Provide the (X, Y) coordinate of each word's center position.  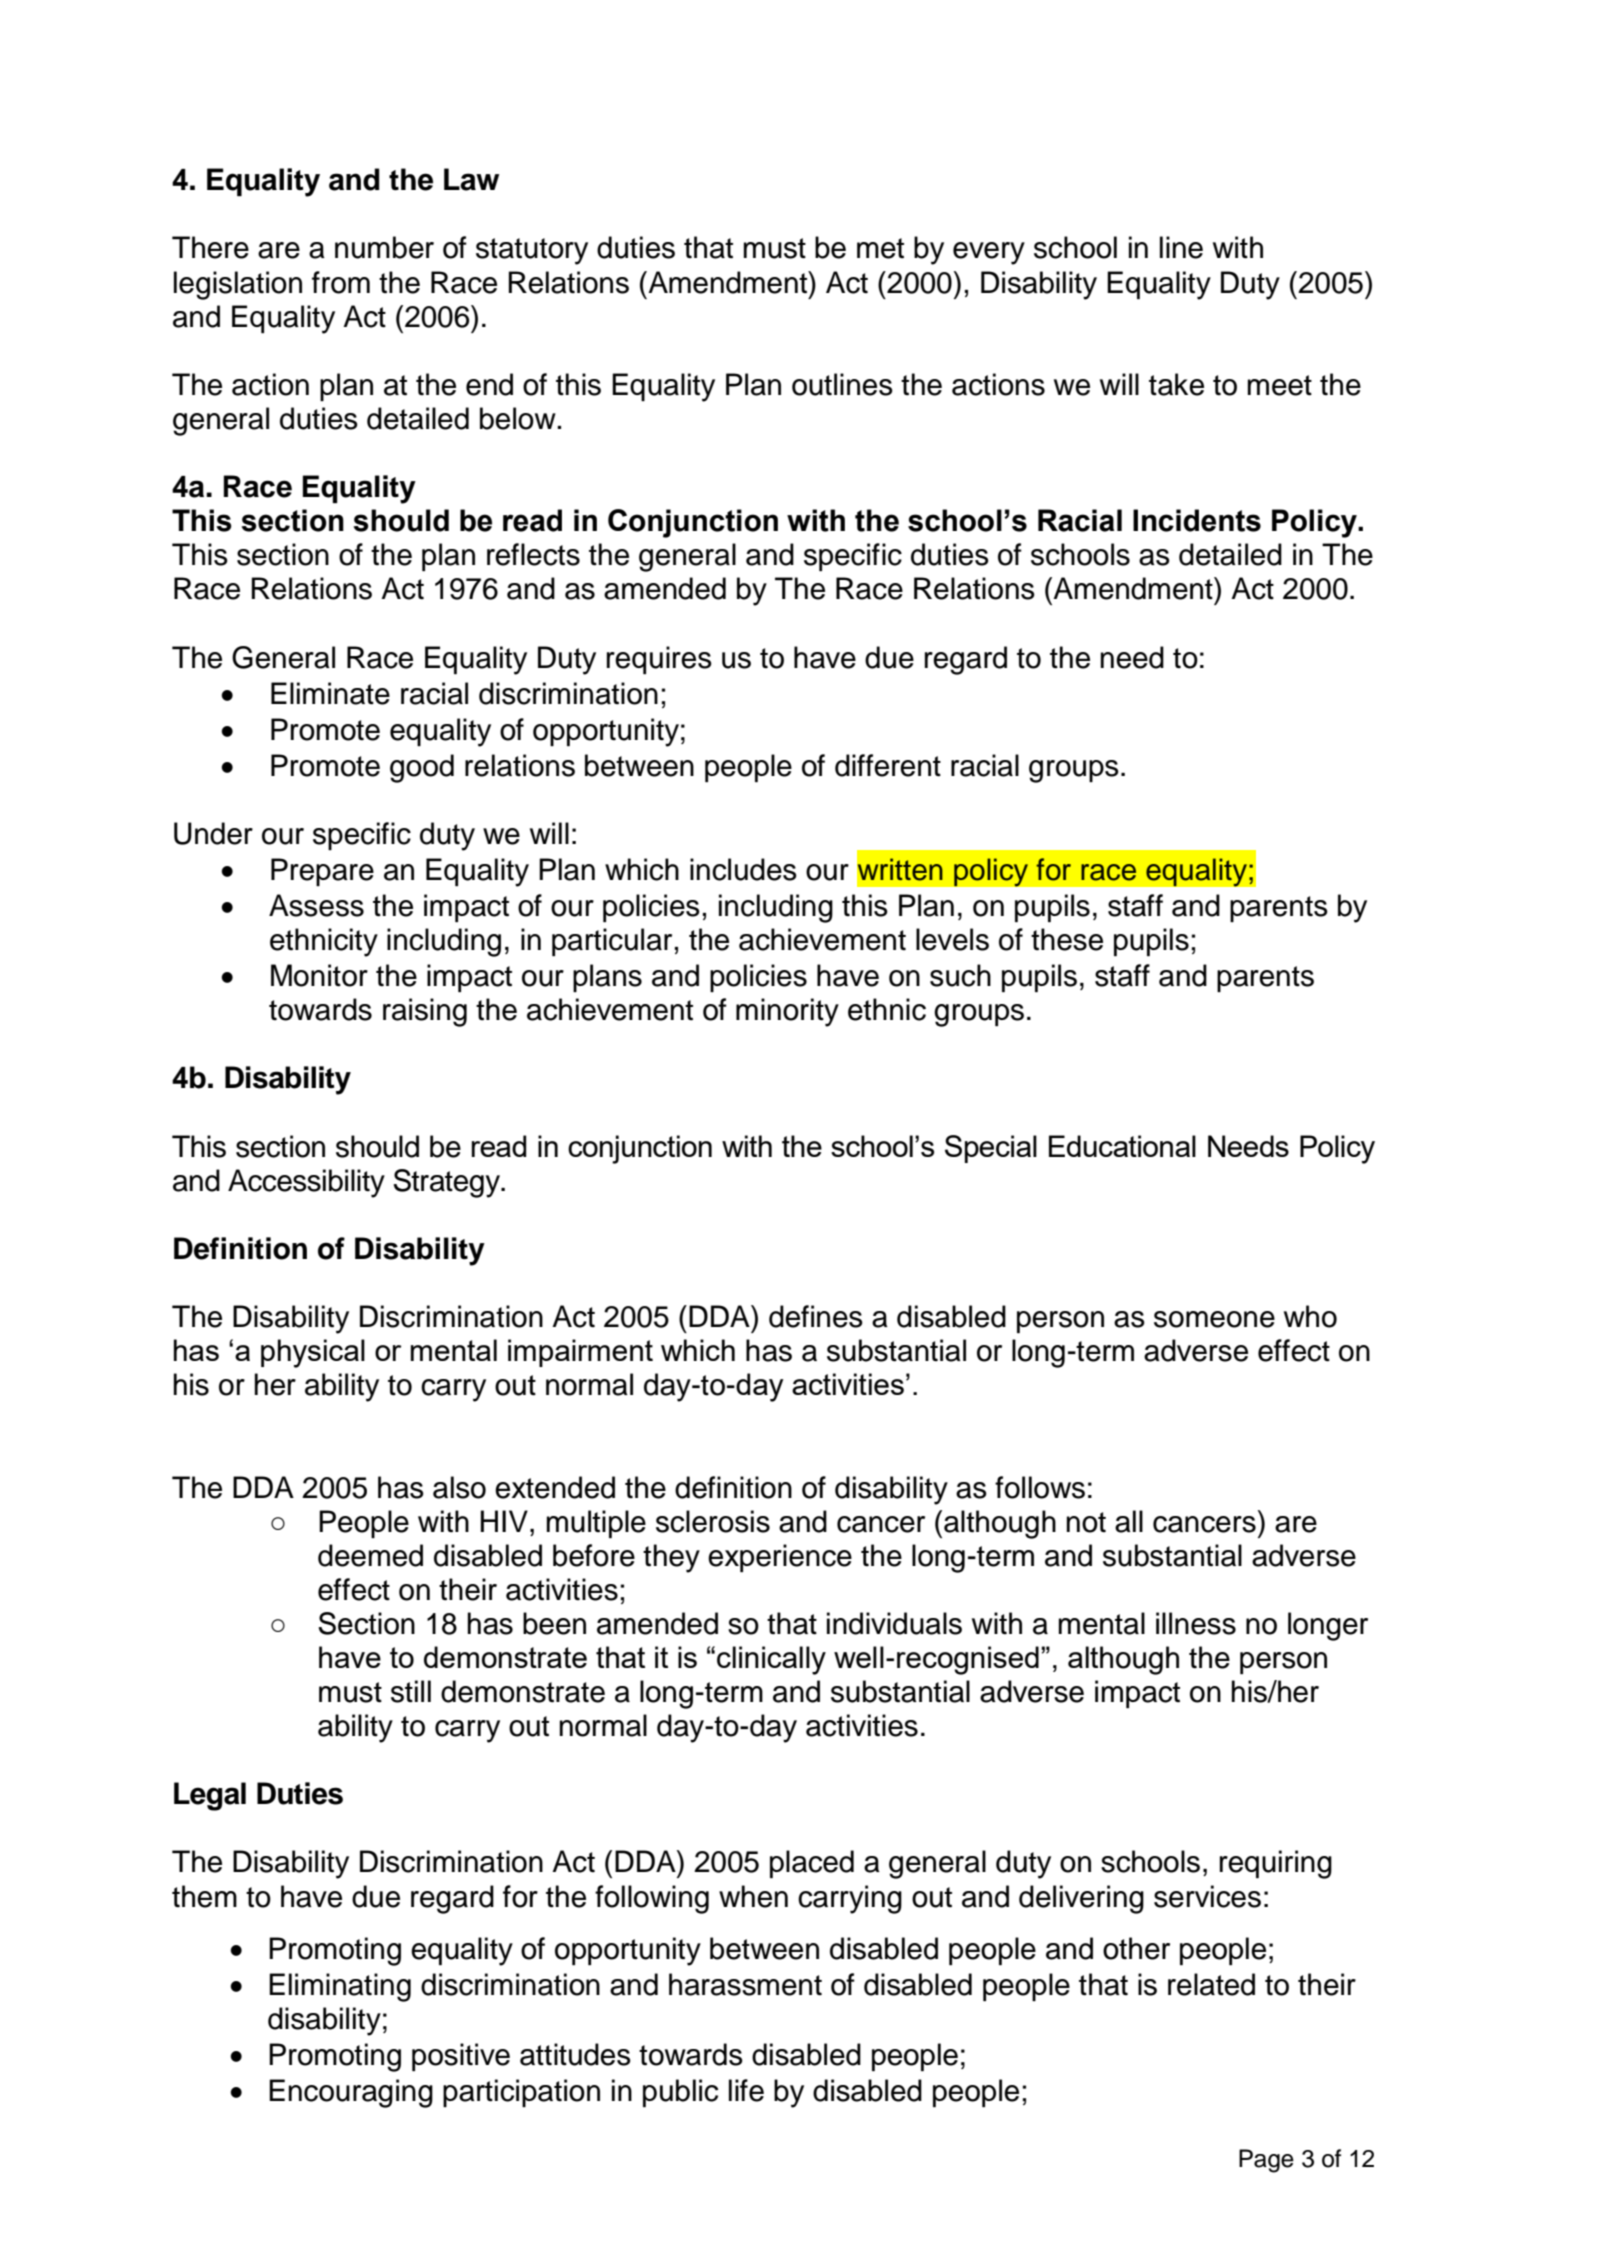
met (880, 248)
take (1176, 384)
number (384, 247)
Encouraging (351, 2093)
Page (1266, 2161)
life (746, 2090)
